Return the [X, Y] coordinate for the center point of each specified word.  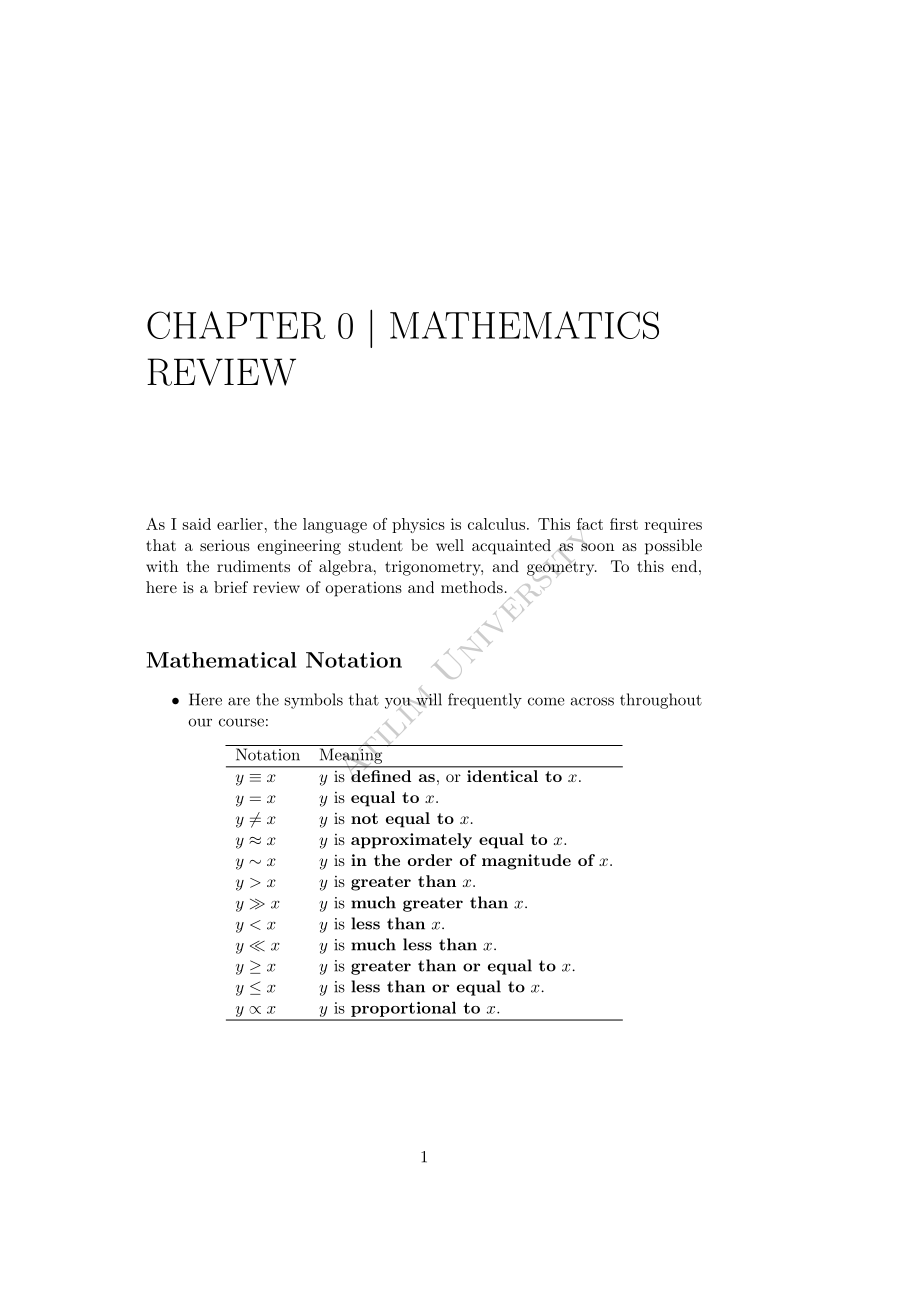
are [239, 701]
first [624, 524]
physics [418, 525]
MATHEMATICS [524, 325]
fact [590, 524]
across [592, 701]
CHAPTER [236, 325]
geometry [562, 568]
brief [231, 587]
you [399, 704]
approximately [411, 841]
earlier [240, 524]
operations [363, 589]
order [430, 860]
